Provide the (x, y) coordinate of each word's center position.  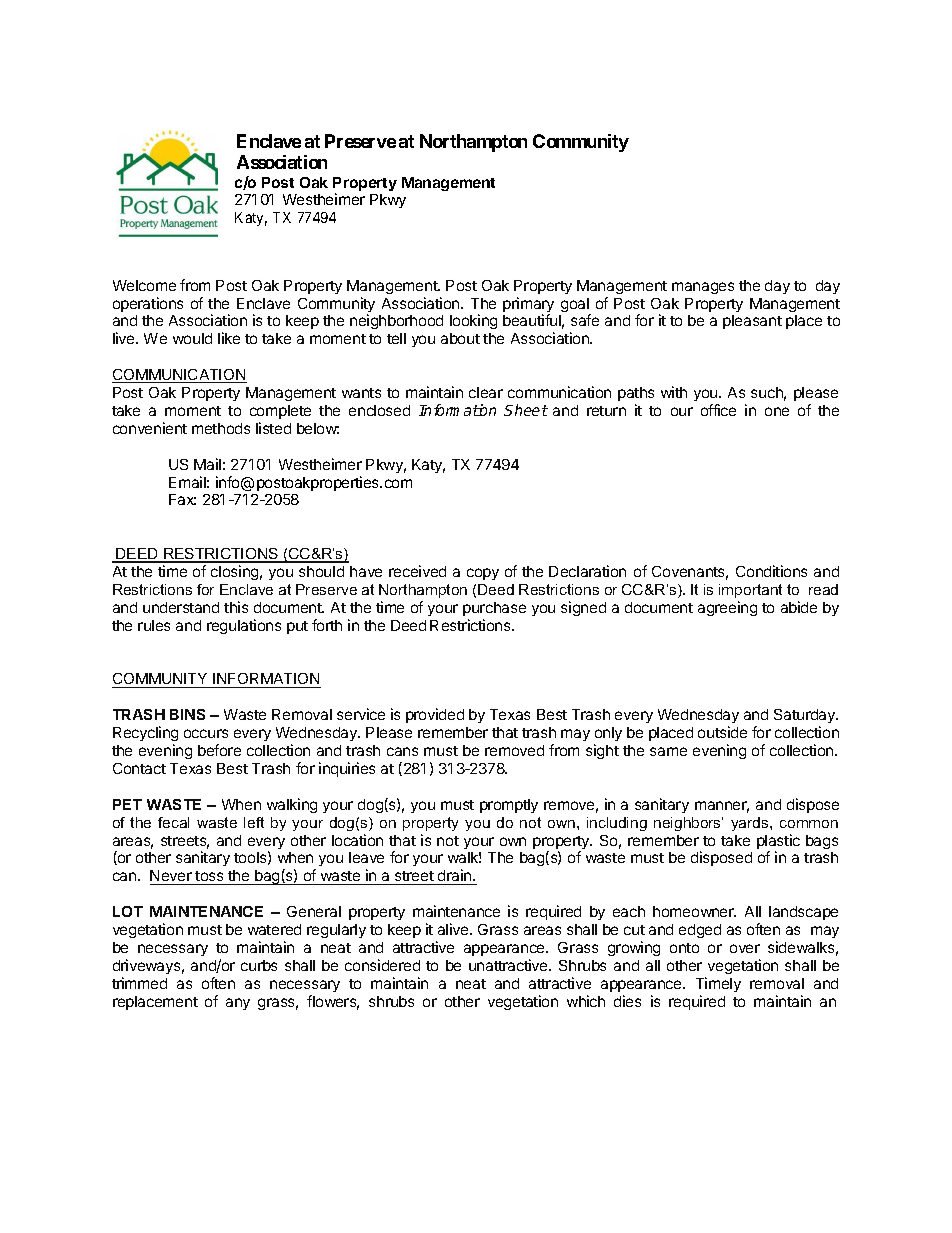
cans (402, 751)
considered (382, 965)
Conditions (771, 571)
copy (483, 574)
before (219, 750)
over (745, 948)
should (321, 571)
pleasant (752, 322)
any (238, 1004)
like (229, 338)
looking (473, 321)
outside (722, 732)
